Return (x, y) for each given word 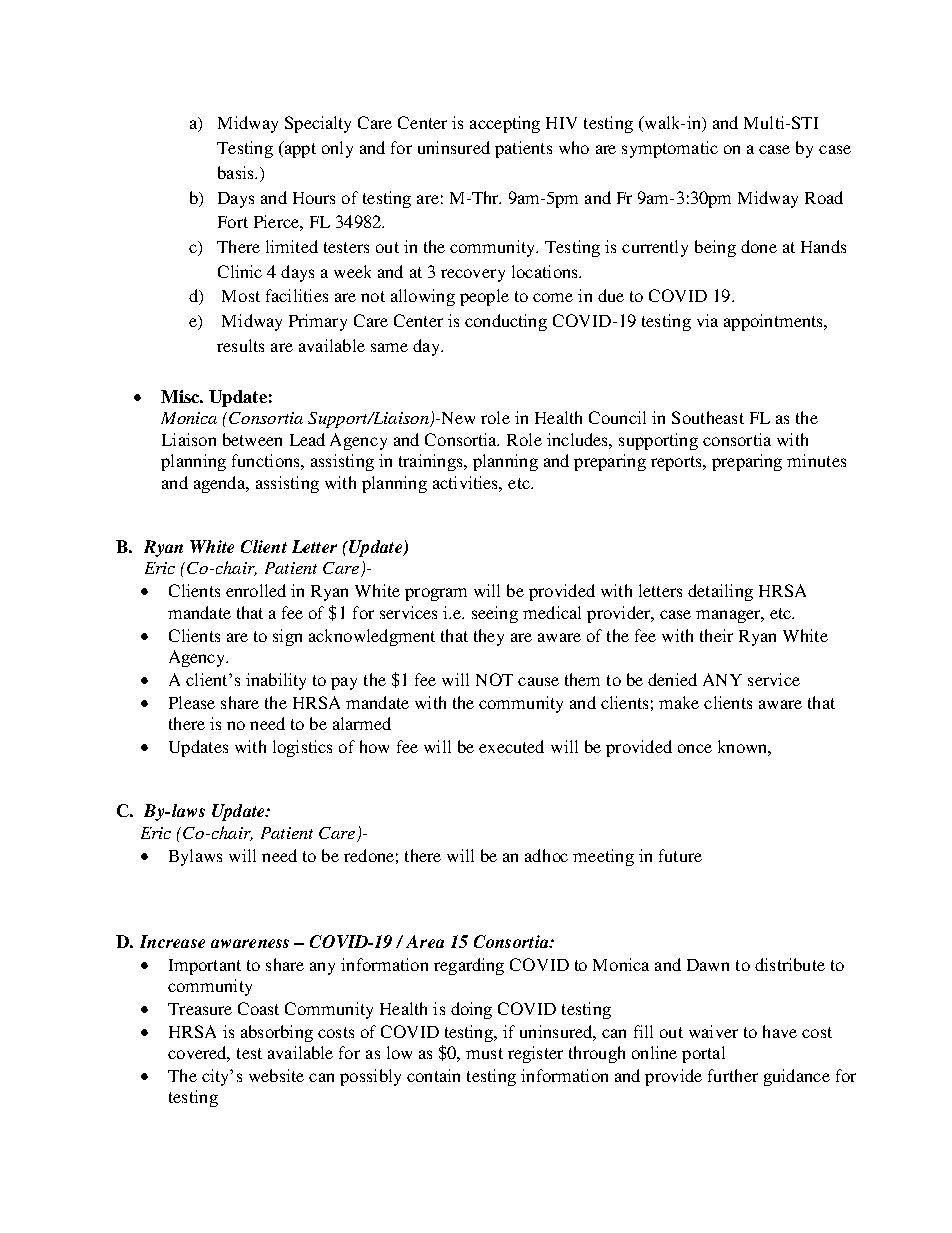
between (252, 439)
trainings (432, 462)
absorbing (277, 1033)
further (733, 1075)
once (695, 748)
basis (237, 172)
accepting (505, 124)
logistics (302, 748)
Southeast (708, 417)
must (484, 1053)
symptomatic (670, 149)
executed (511, 746)
